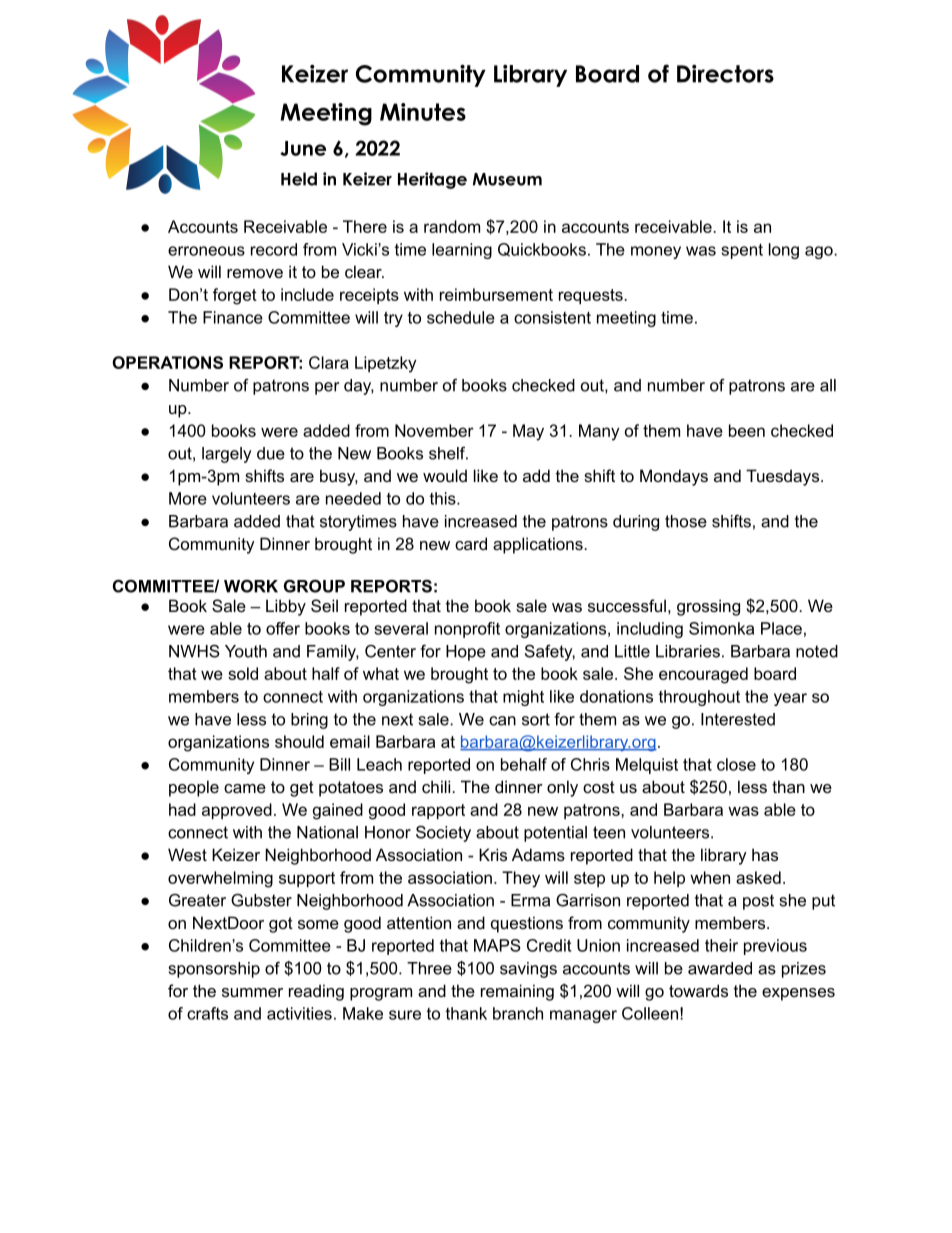 The image size is (952, 1233). What do you see at coordinates (423, 112) in the document?
I see `Minutes` at bounding box center [423, 112].
